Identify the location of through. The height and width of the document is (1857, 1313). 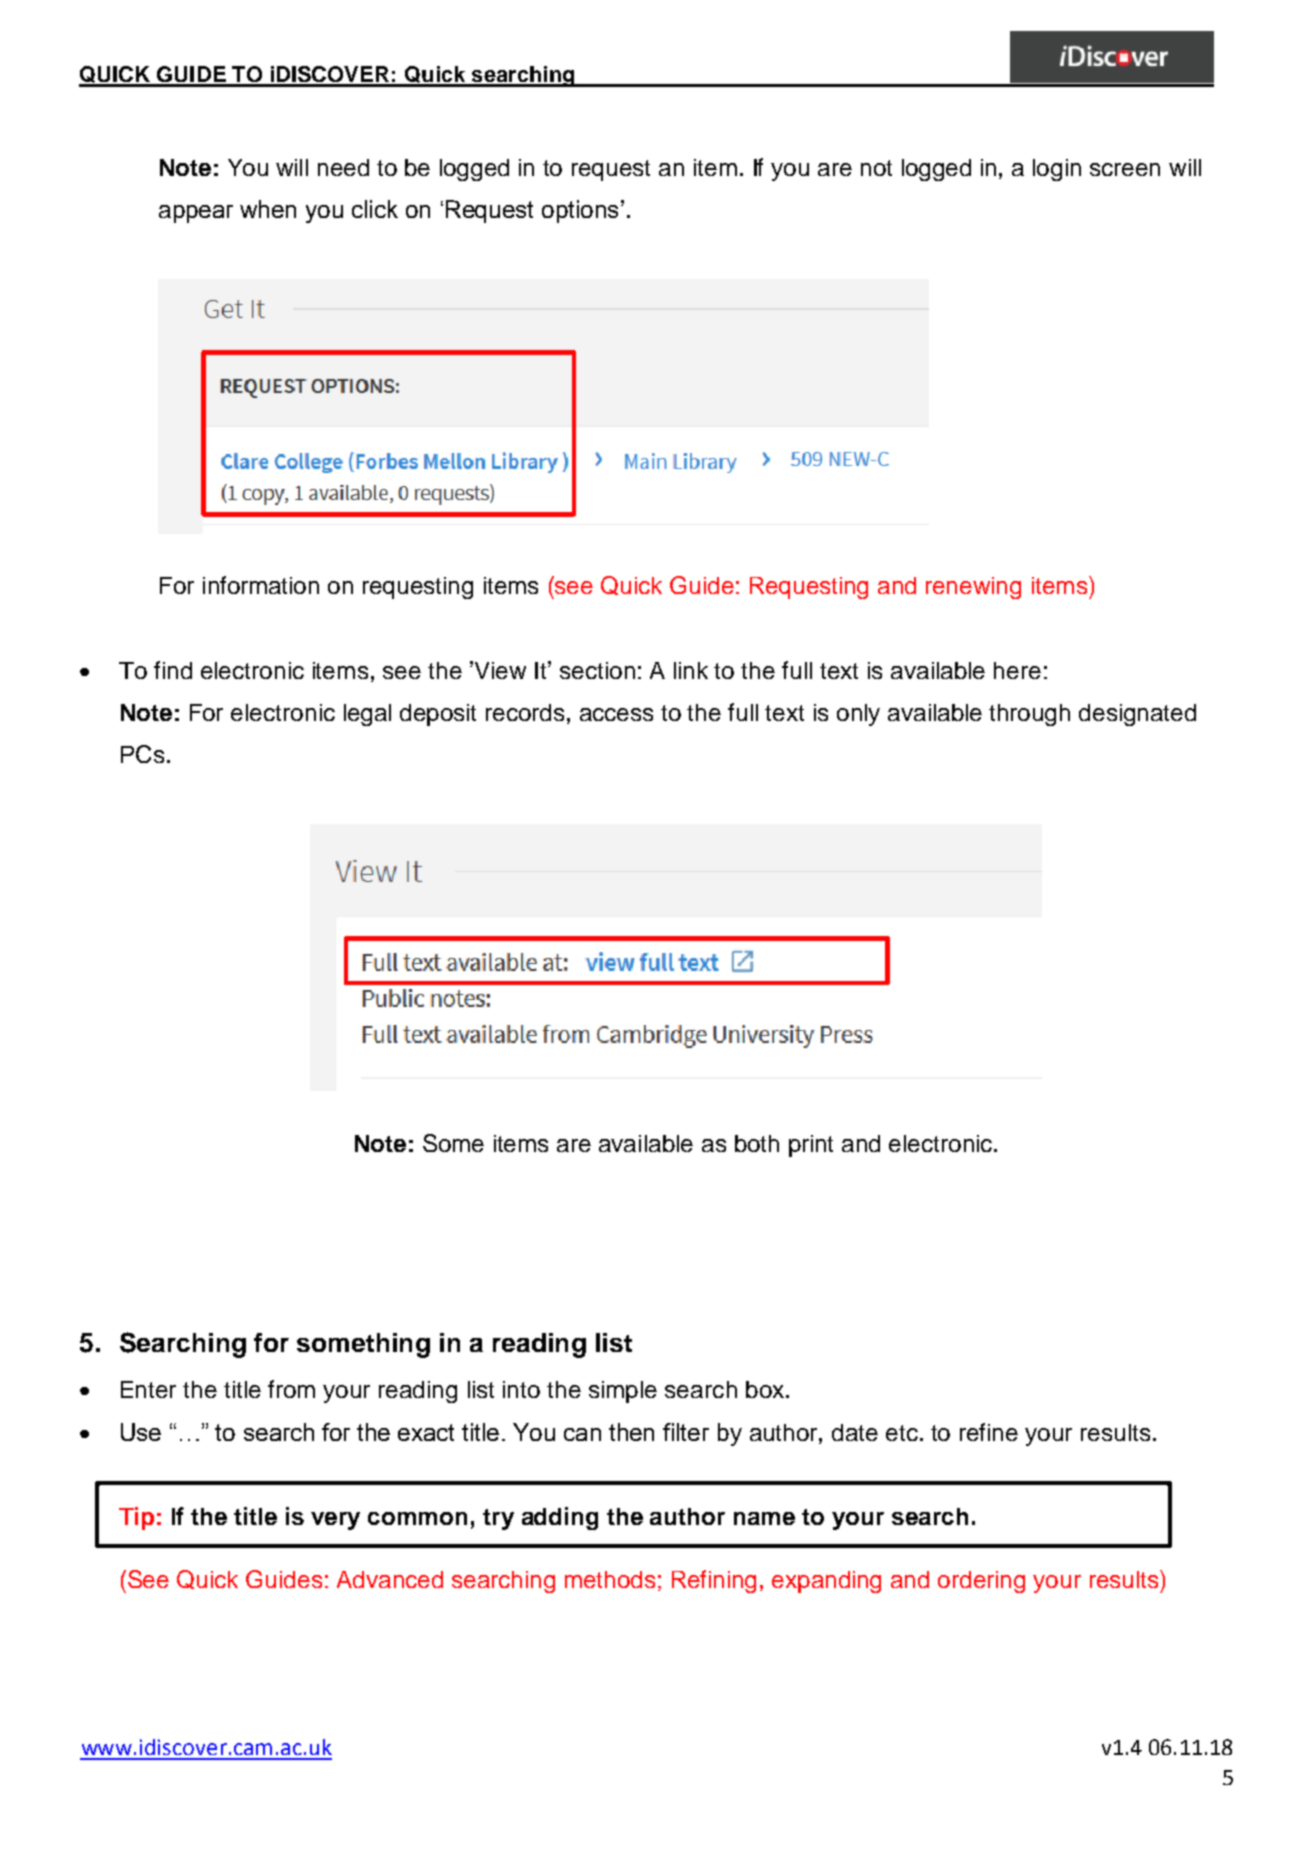
(1029, 715).
